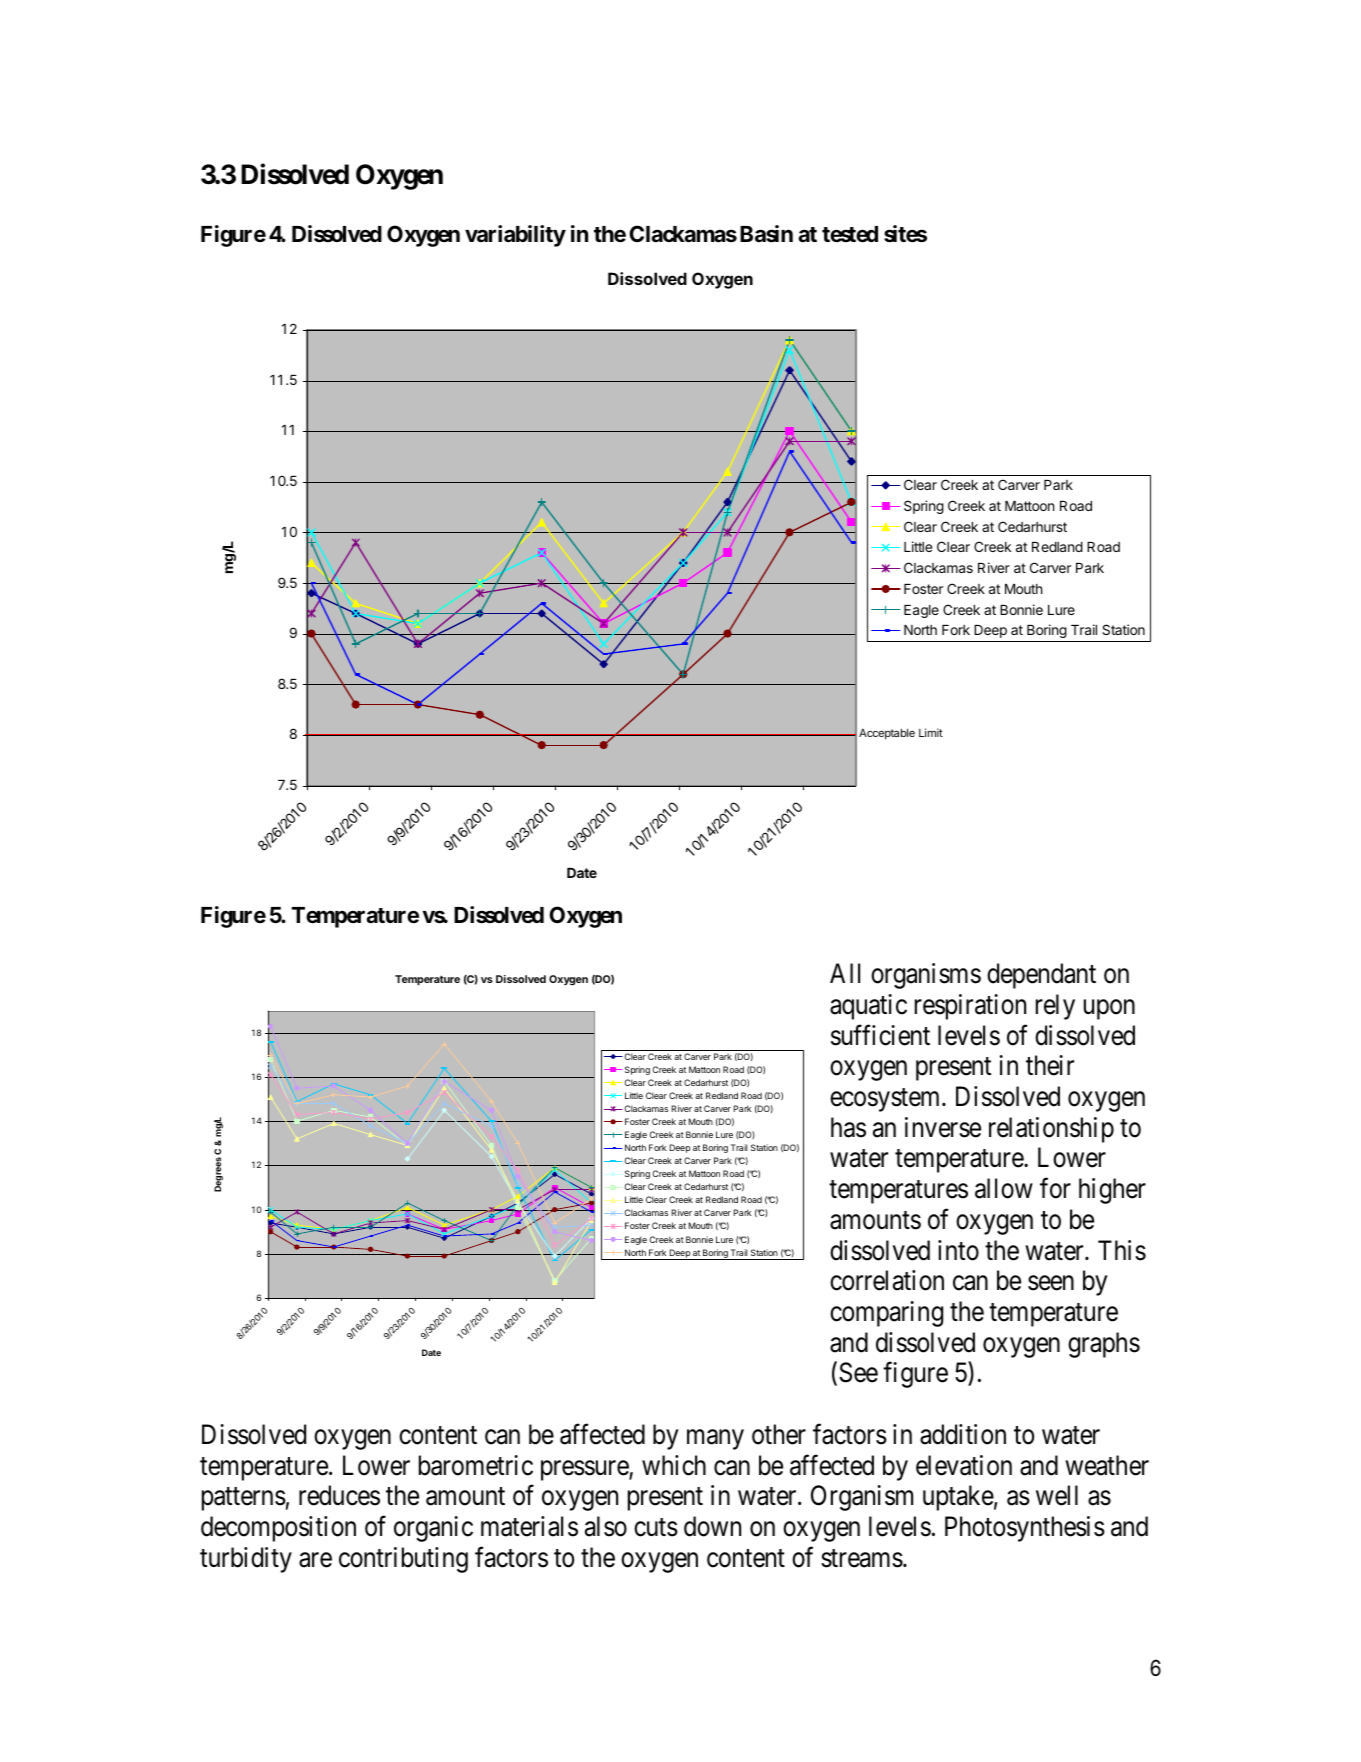 Image resolution: width=1361 pixels, height=1762 pixels. I want to click on dependant, so click(1041, 976).
